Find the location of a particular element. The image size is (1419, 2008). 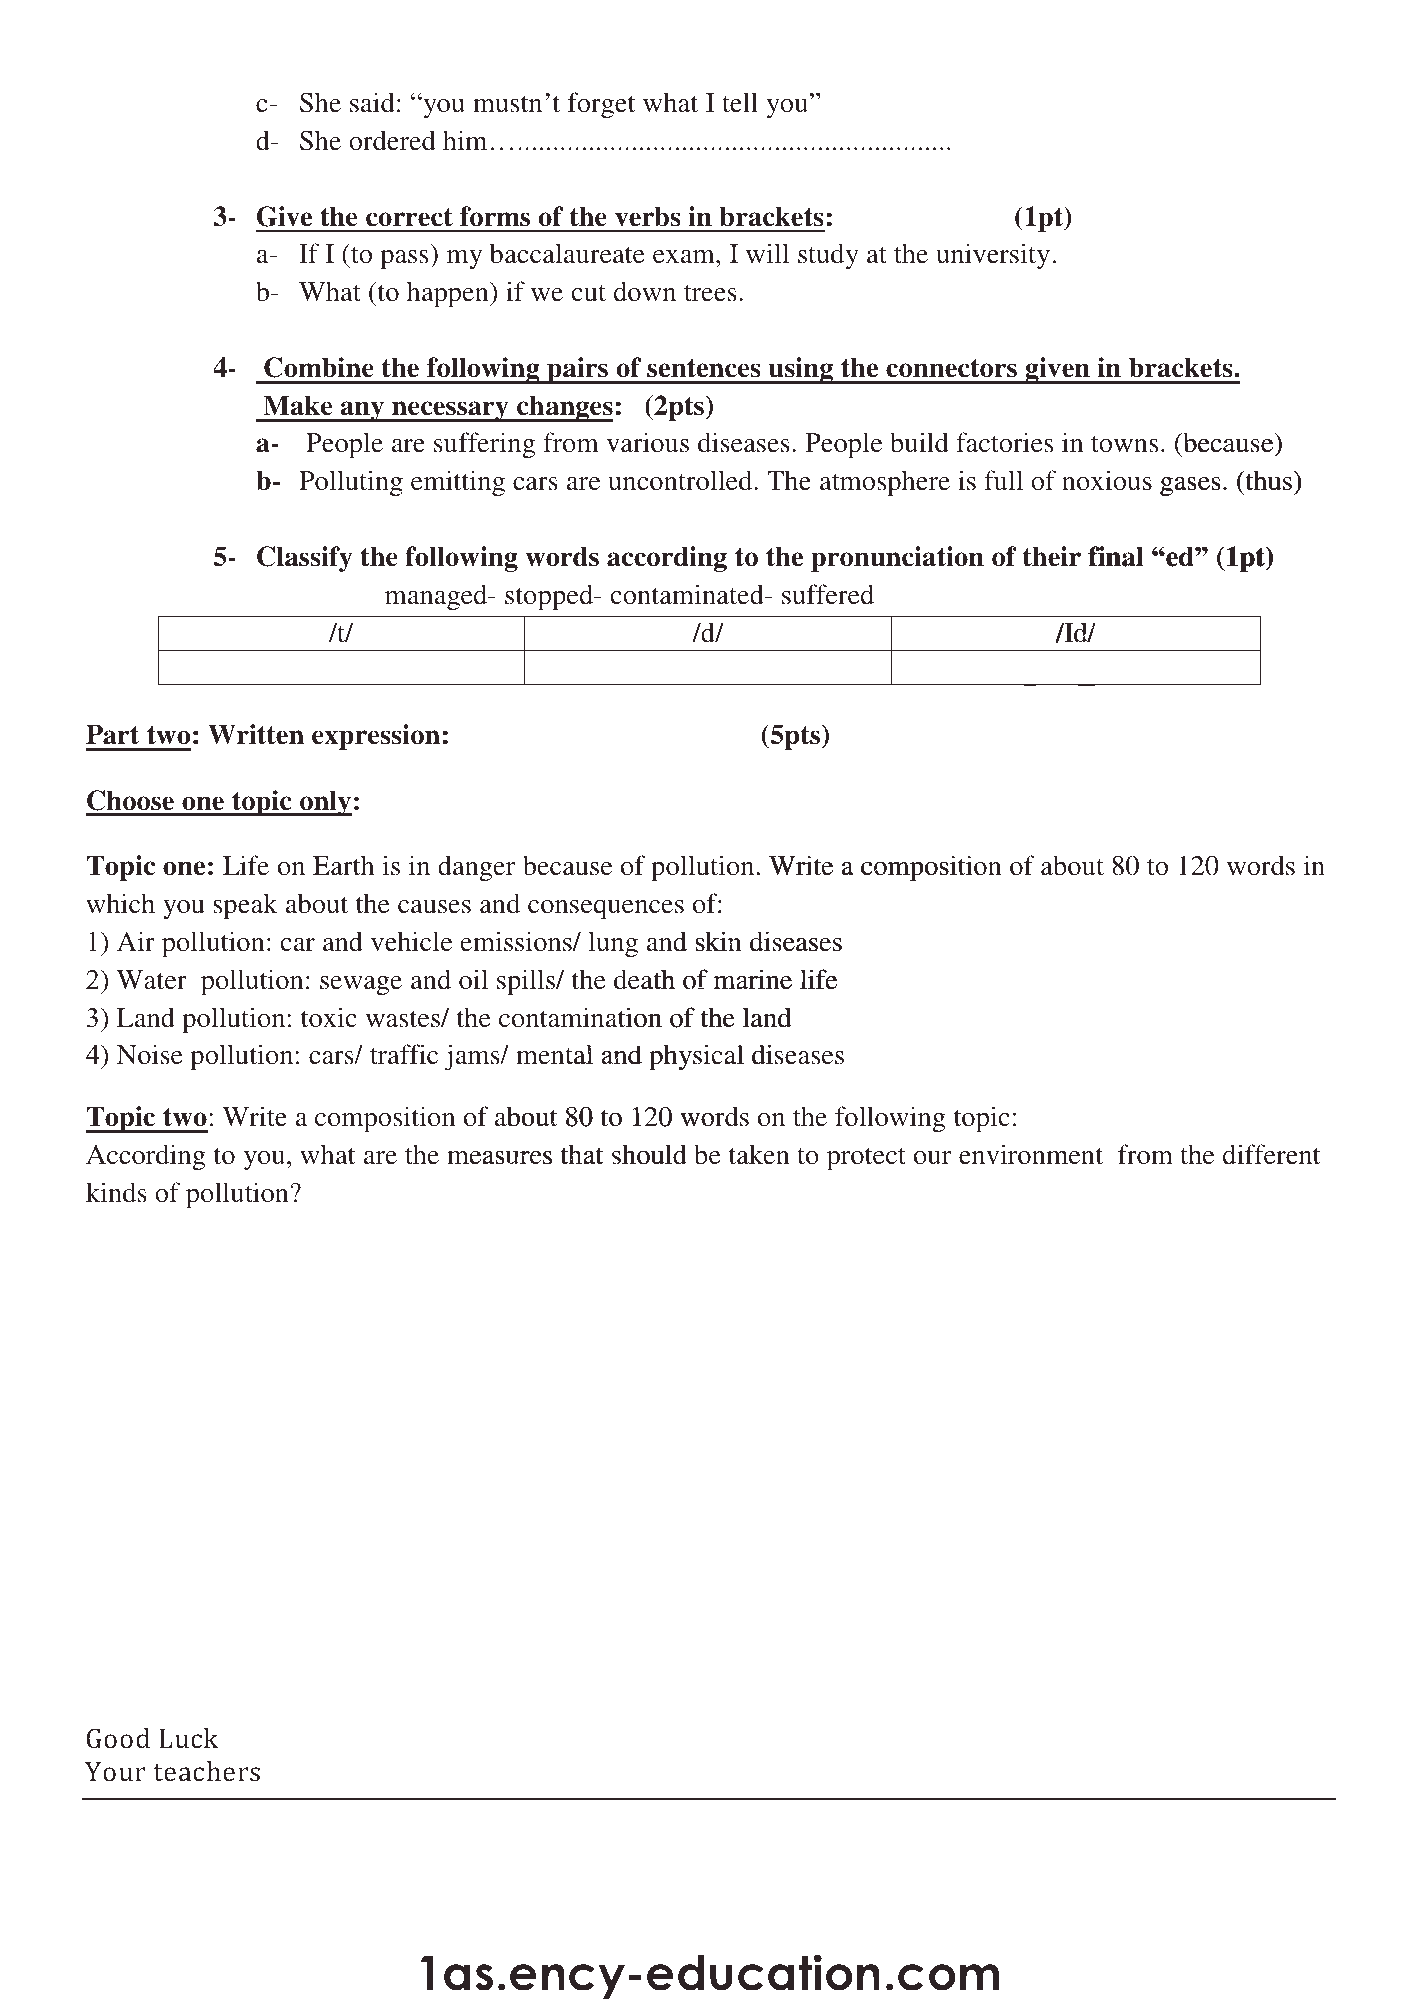

kinds is located at coordinates (116, 1192).
